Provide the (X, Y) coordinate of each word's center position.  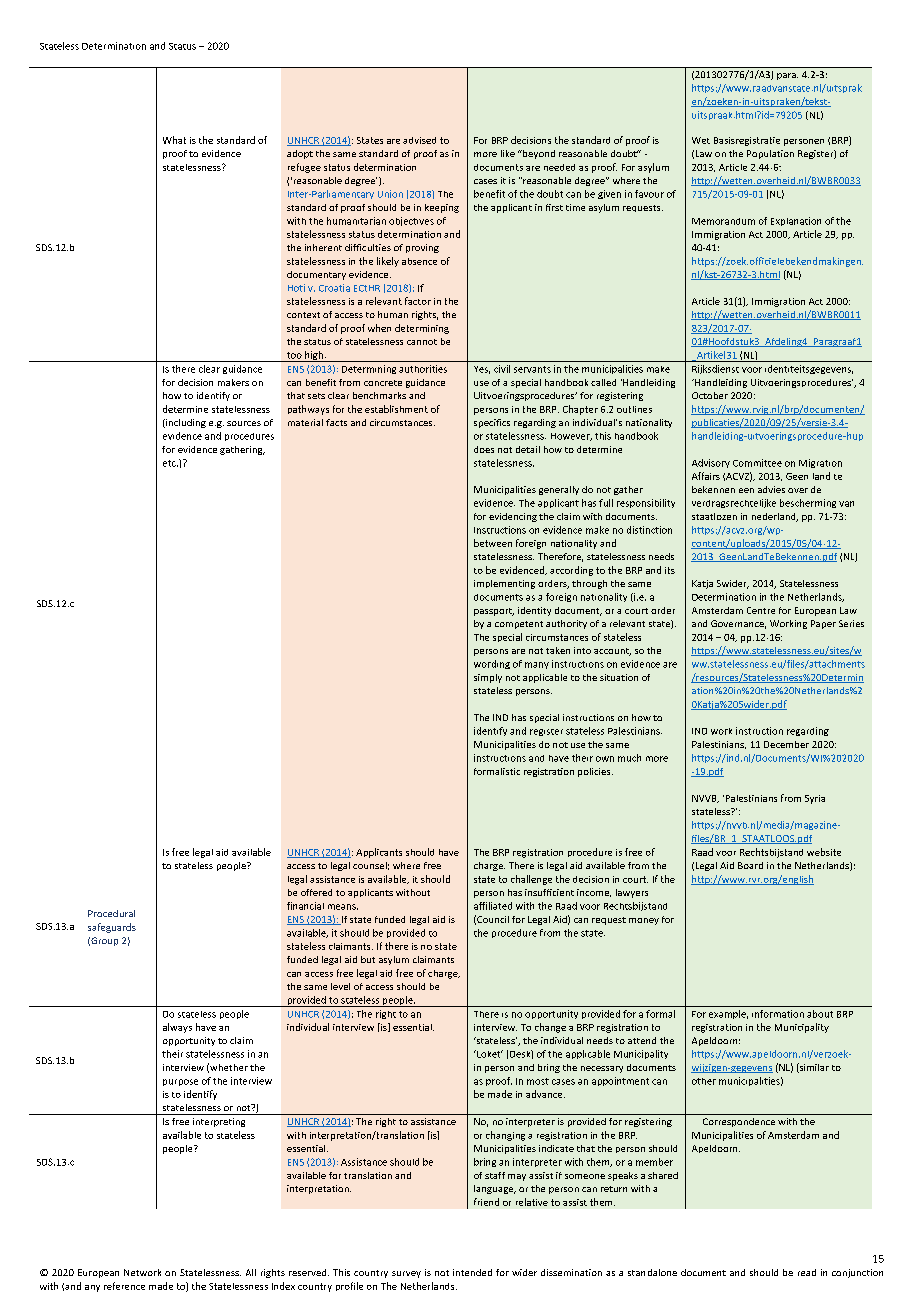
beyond (538, 154)
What (174, 140)
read (807, 1272)
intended (472, 1272)
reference (124, 1286)
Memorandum (723, 221)
